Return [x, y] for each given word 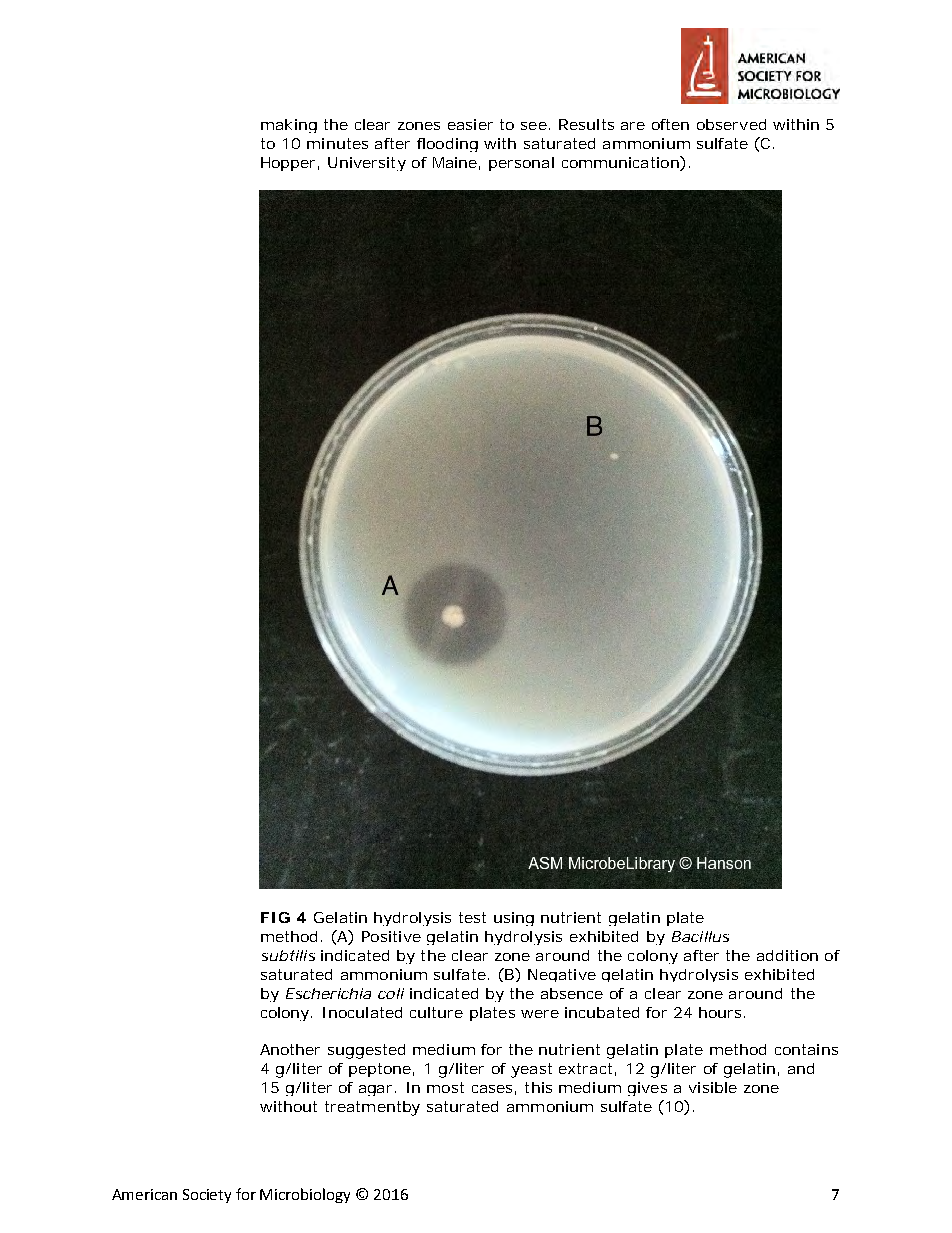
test [472, 917]
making [289, 126]
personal [521, 164]
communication [621, 163]
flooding [447, 145]
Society [207, 1196]
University [367, 164]
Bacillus [700, 936]
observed [731, 124]
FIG [275, 917]
